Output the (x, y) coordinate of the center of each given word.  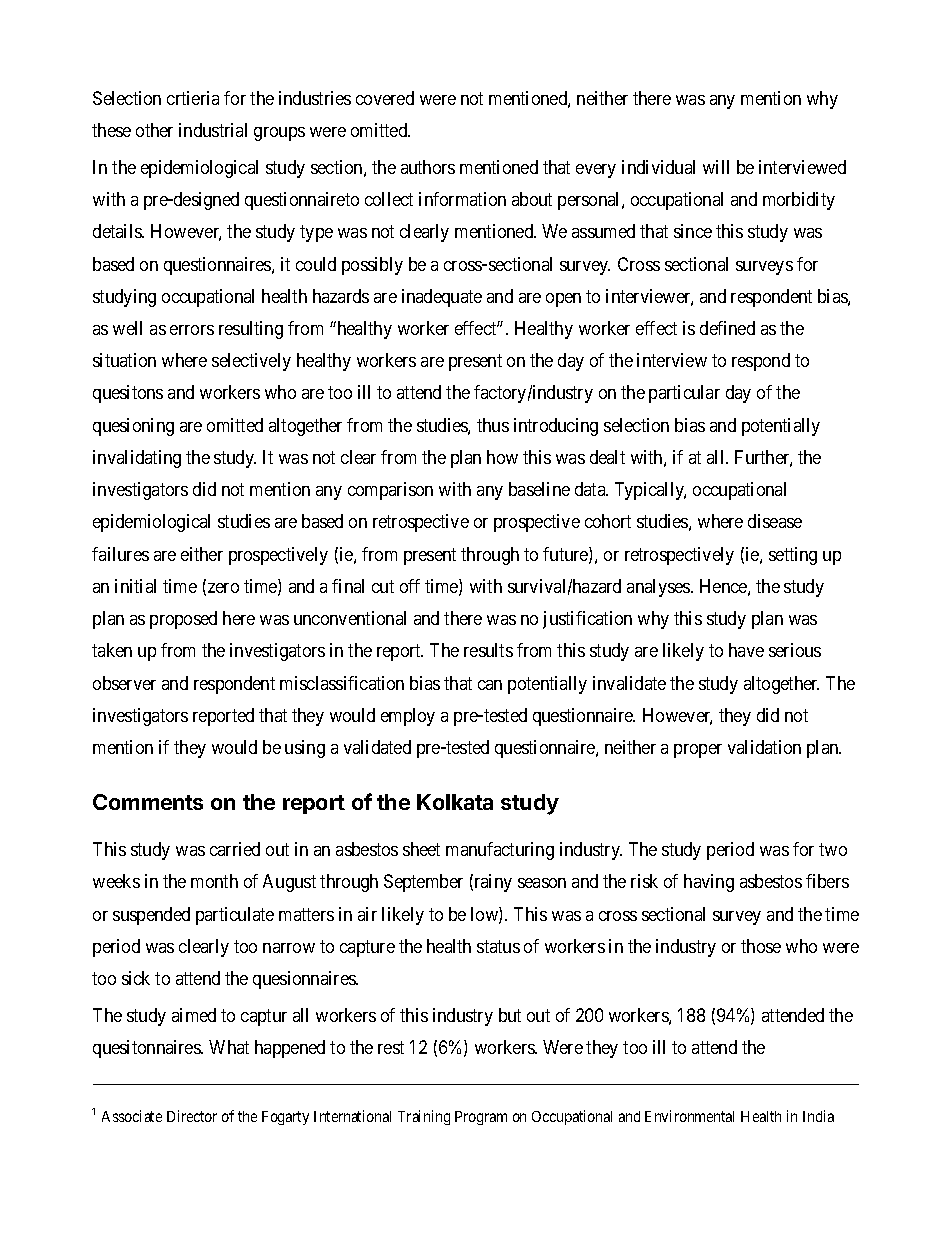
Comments (148, 802)
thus (493, 425)
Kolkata (455, 802)
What (229, 1047)
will (716, 167)
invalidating (137, 459)
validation (764, 747)
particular (684, 394)
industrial (213, 130)
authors (428, 167)
